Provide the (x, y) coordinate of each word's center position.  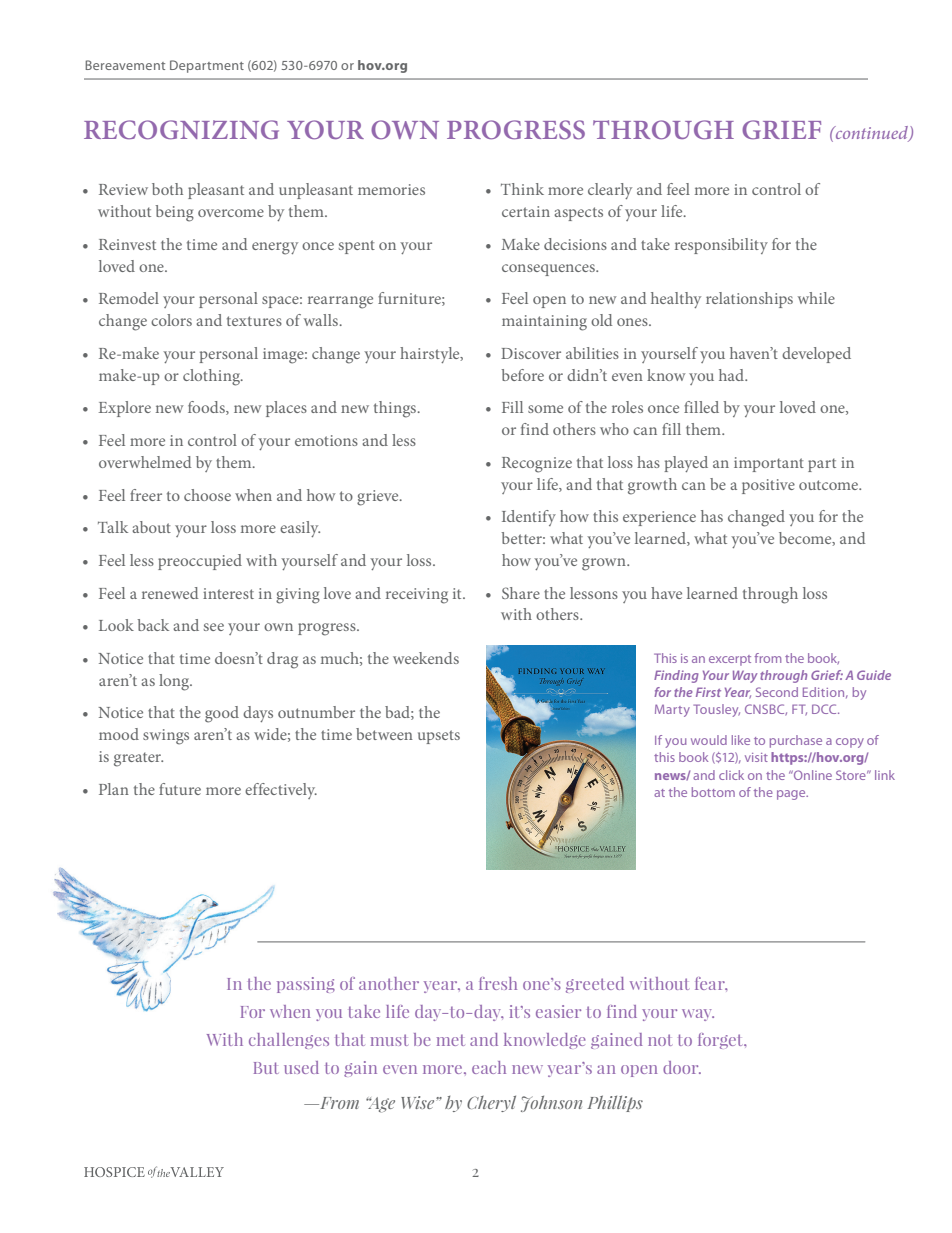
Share (521, 593)
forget (721, 1041)
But (266, 1068)
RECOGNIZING (181, 130)
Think (522, 189)
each (489, 1067)
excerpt (730, 660)
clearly (610, 191)
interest (228, 593)
